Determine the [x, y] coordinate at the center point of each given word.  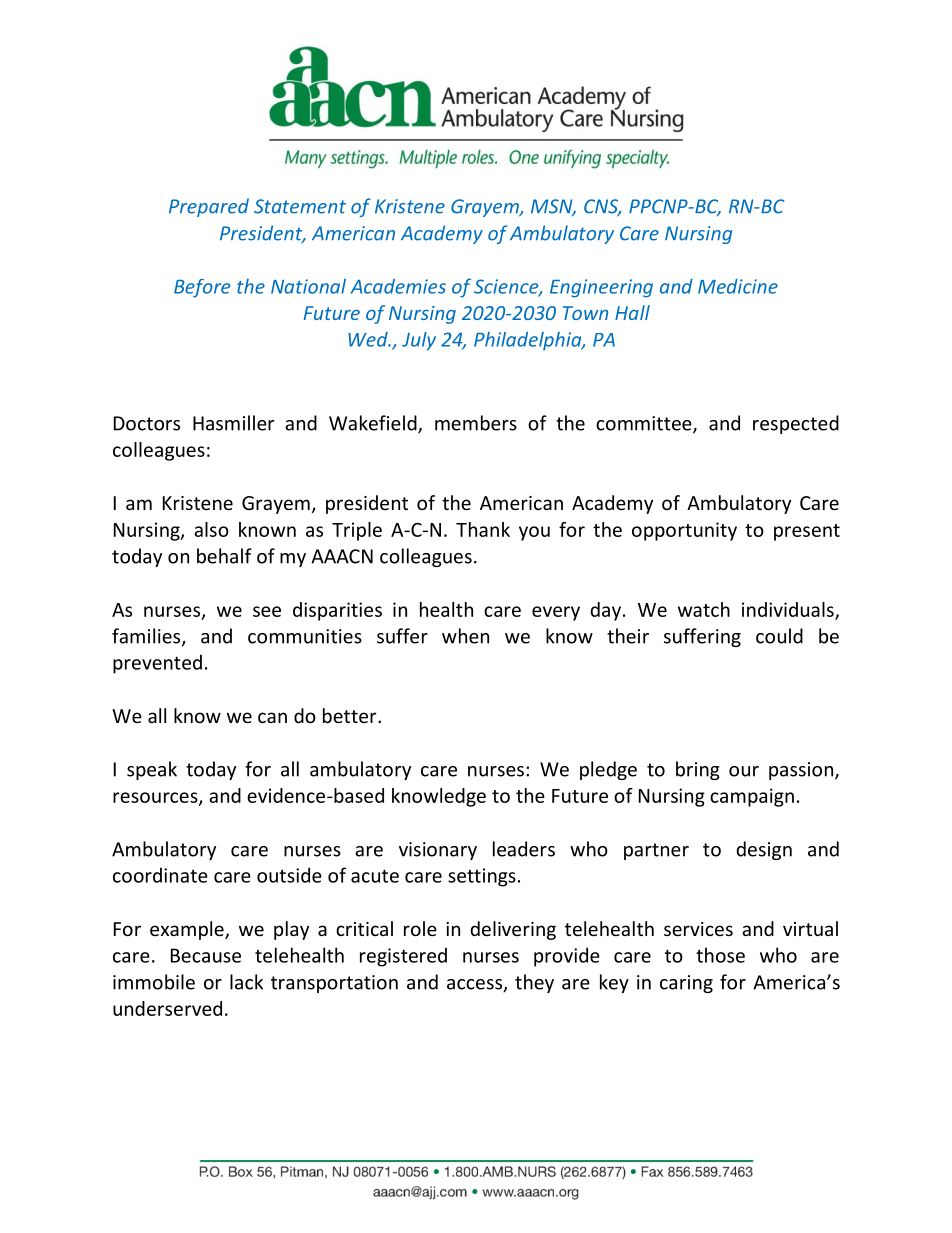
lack [246, 982]
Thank [483, 529]
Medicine [738, 286]
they [534, 983]
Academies [398, 286]
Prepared [209, 207]
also [211, 529]
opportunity [684, 531]
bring [698, 770]
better [351, 715]
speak [152, 770]
